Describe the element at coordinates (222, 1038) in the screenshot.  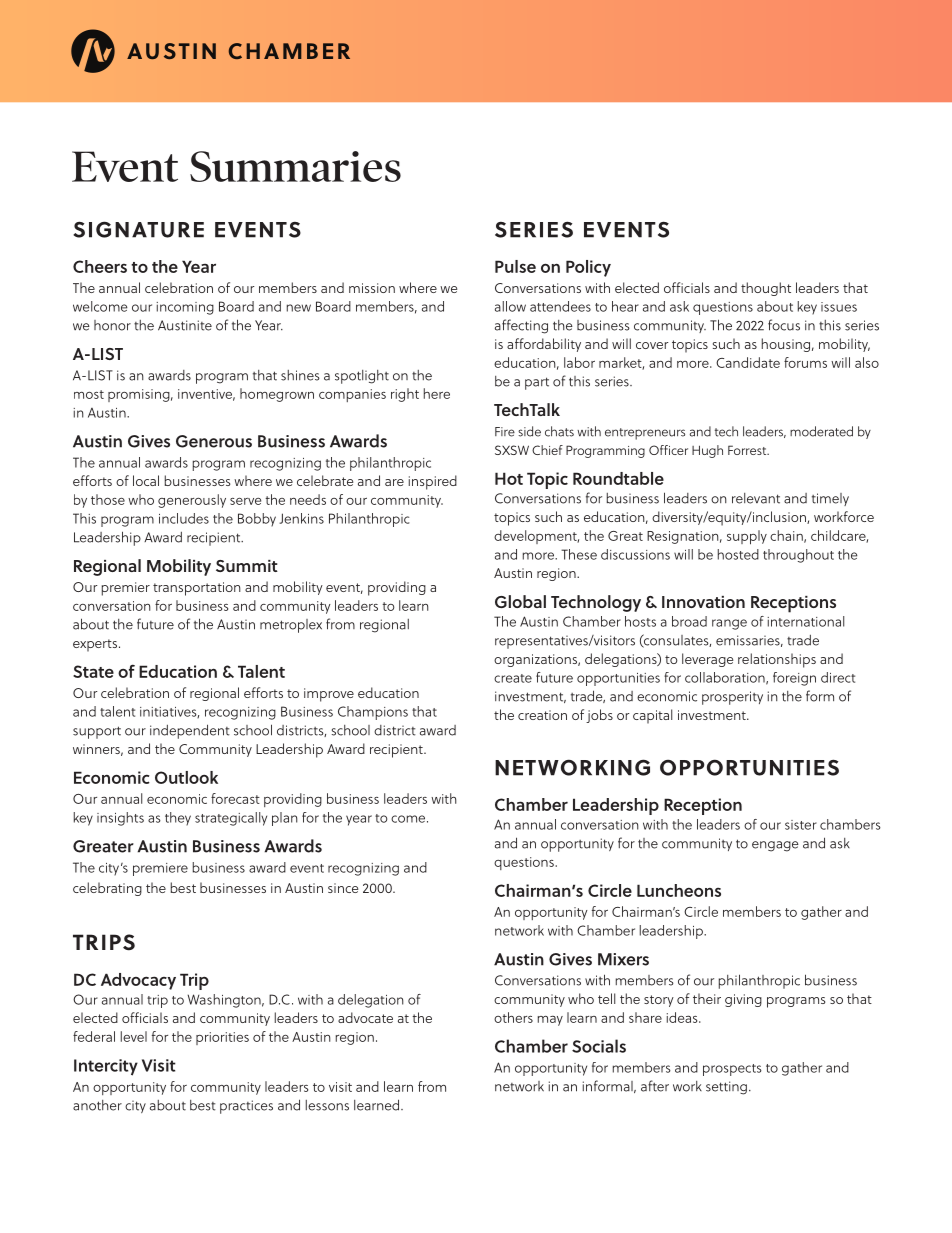
I see `priorities` at that location.
